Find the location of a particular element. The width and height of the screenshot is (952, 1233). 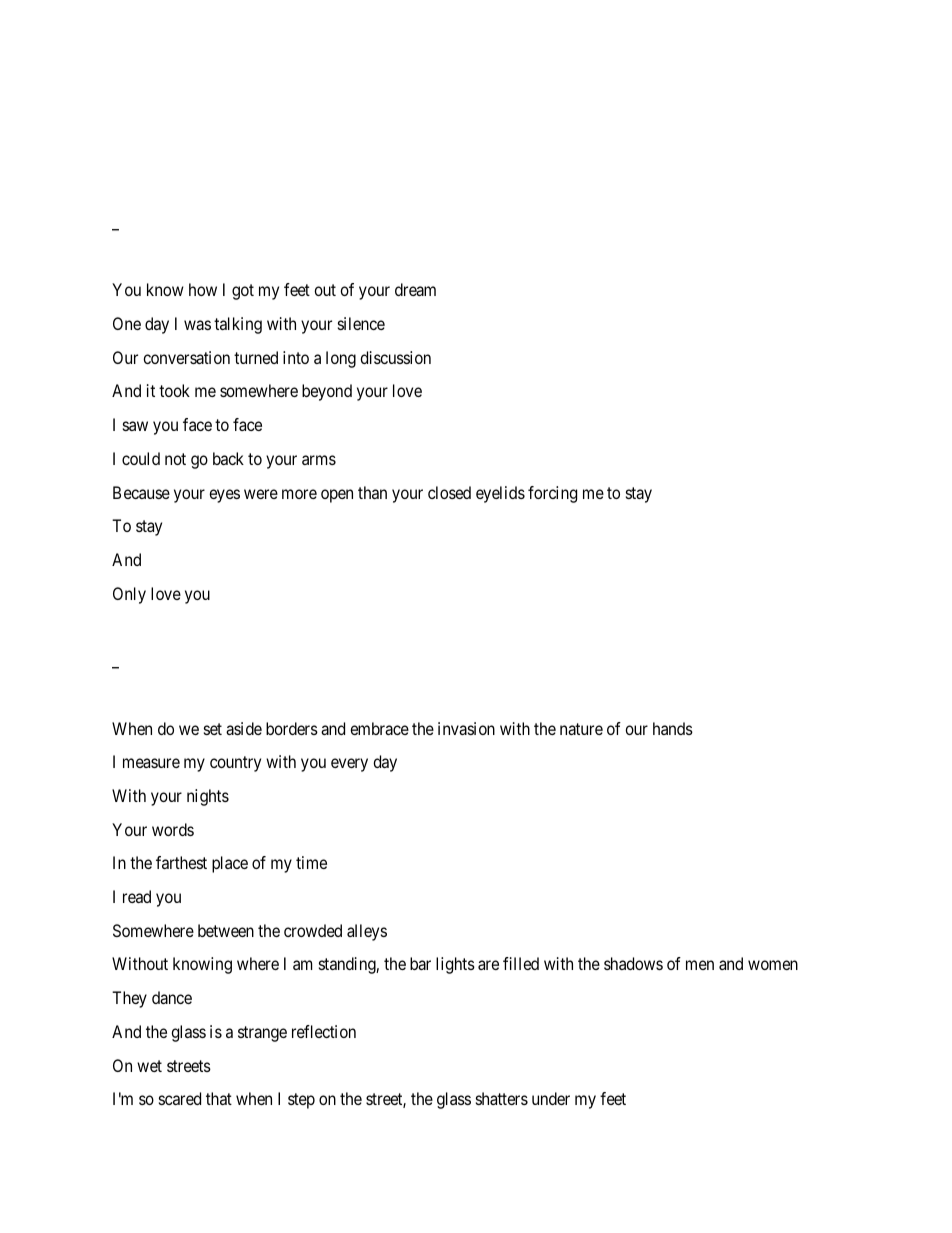

shadows is located at coordinates (633, 963).
